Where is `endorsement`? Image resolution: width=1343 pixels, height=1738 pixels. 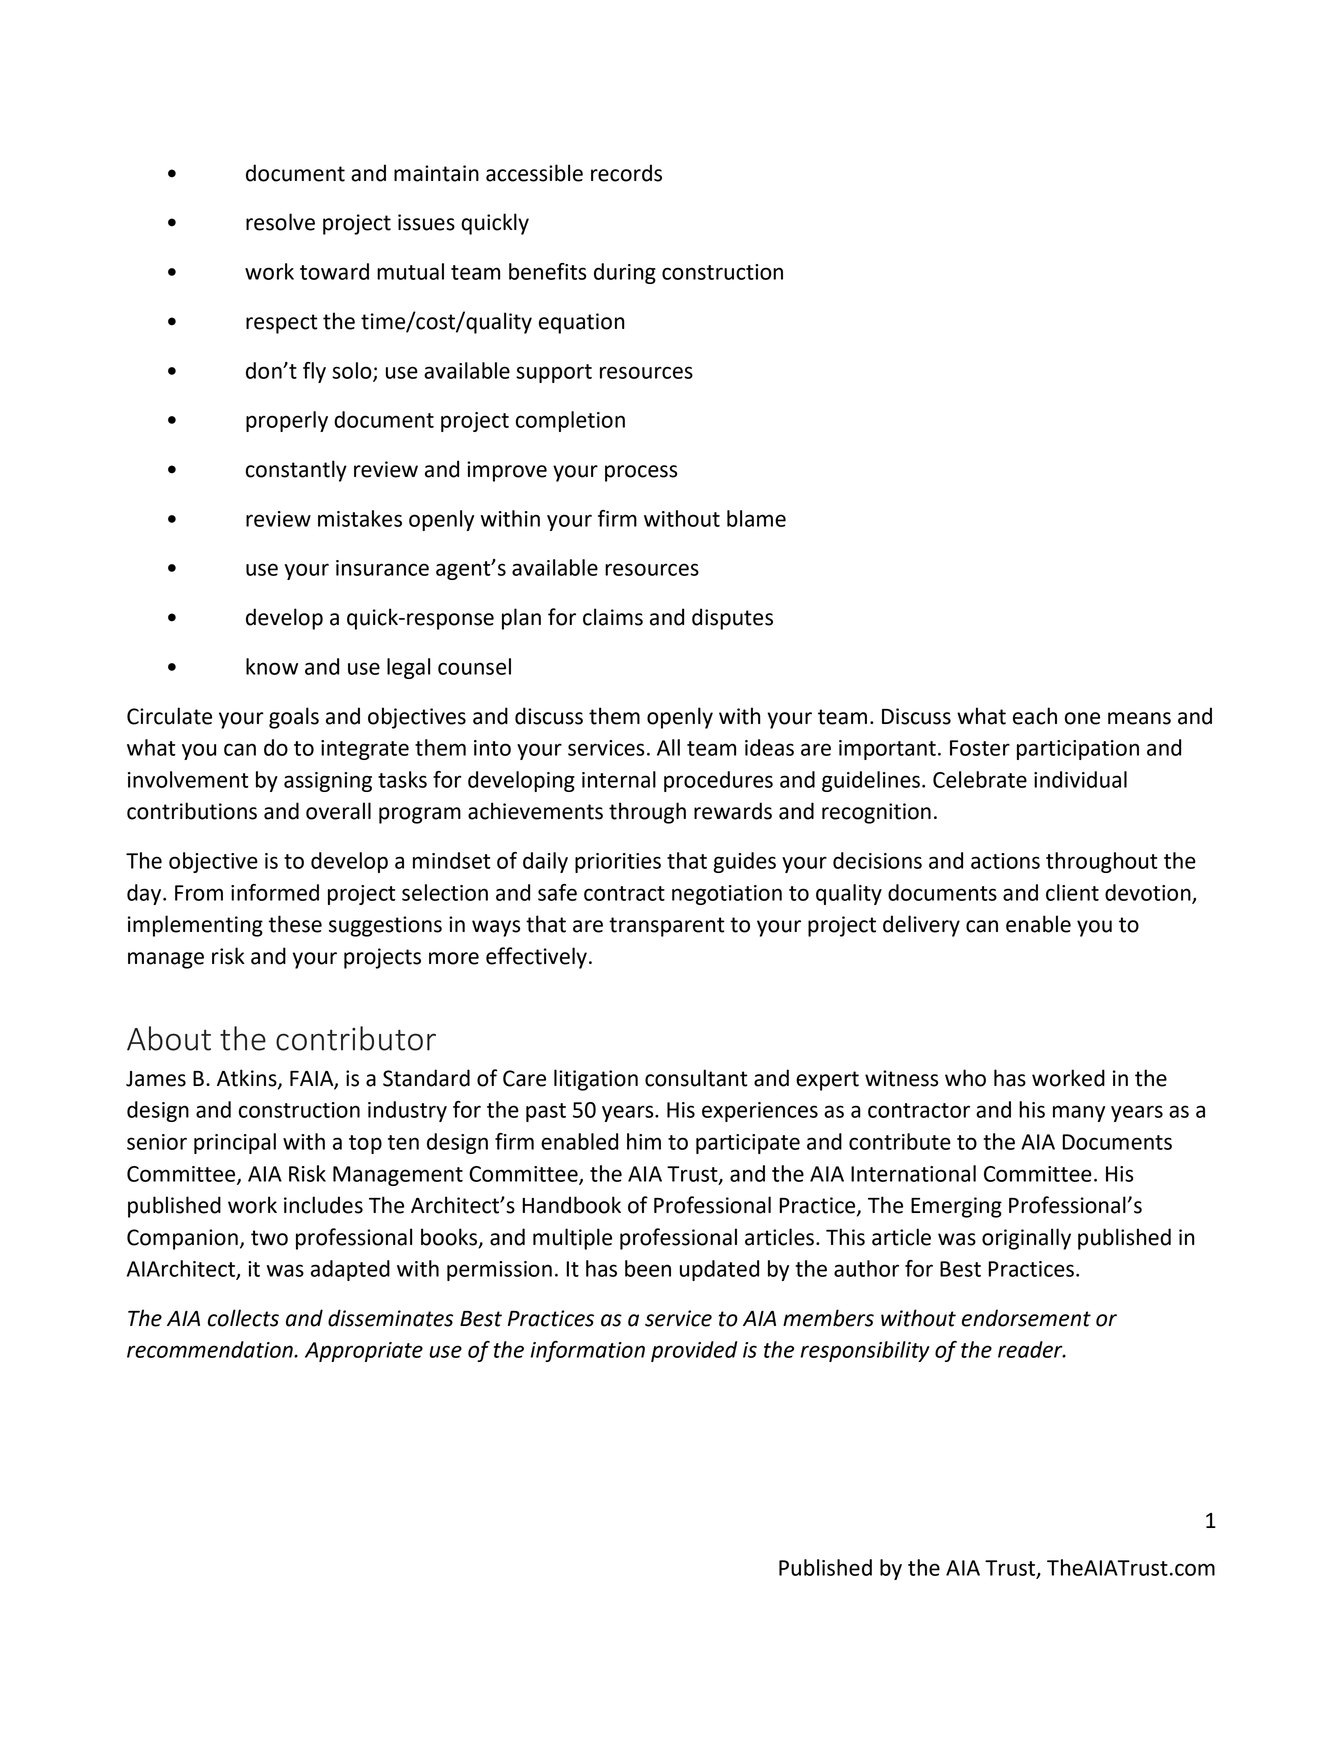 endorsement is located at coordinates (1026, 1318).
